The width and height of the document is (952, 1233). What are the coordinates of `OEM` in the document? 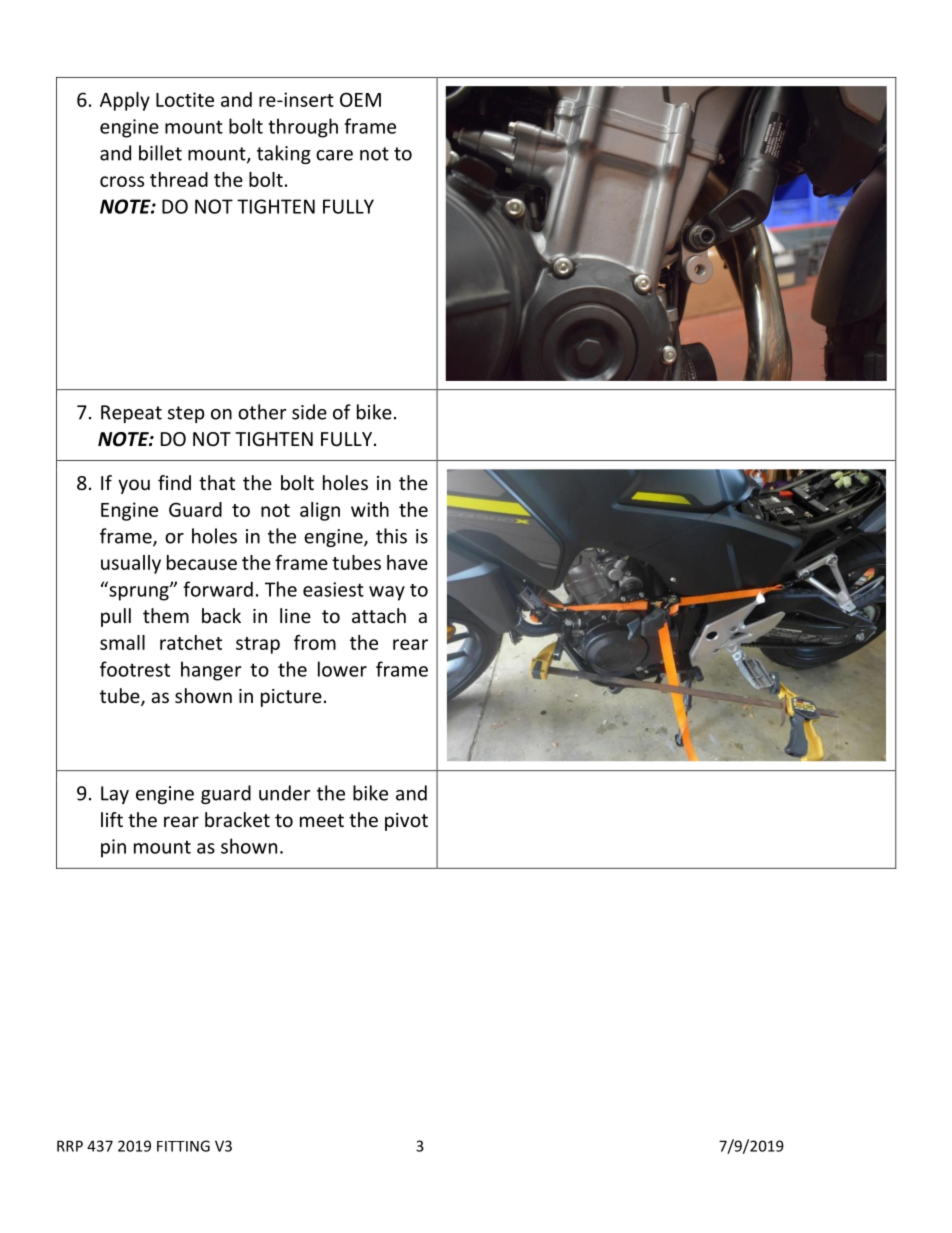 It's located at (360, 99).
